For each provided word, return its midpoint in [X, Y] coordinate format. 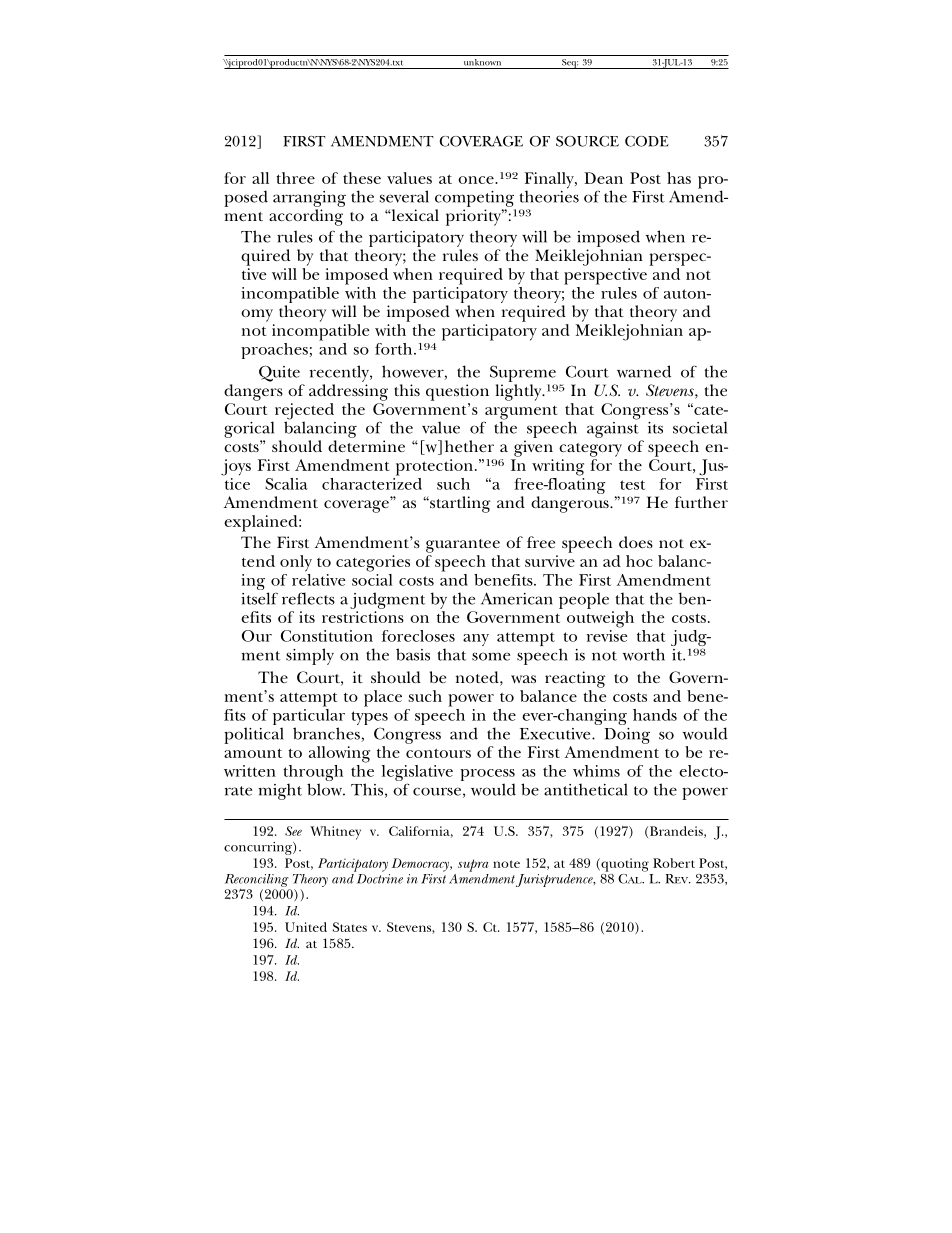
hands [655, 715]
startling [459, 504]
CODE [647, 141]
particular [309, 717]
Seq [569, 64]
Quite [279, 373]
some [491, 656]
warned [644, 371]
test [632, 485]
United [306, 927]
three [295, 178]
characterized [372, 482]
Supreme [523, 373]
